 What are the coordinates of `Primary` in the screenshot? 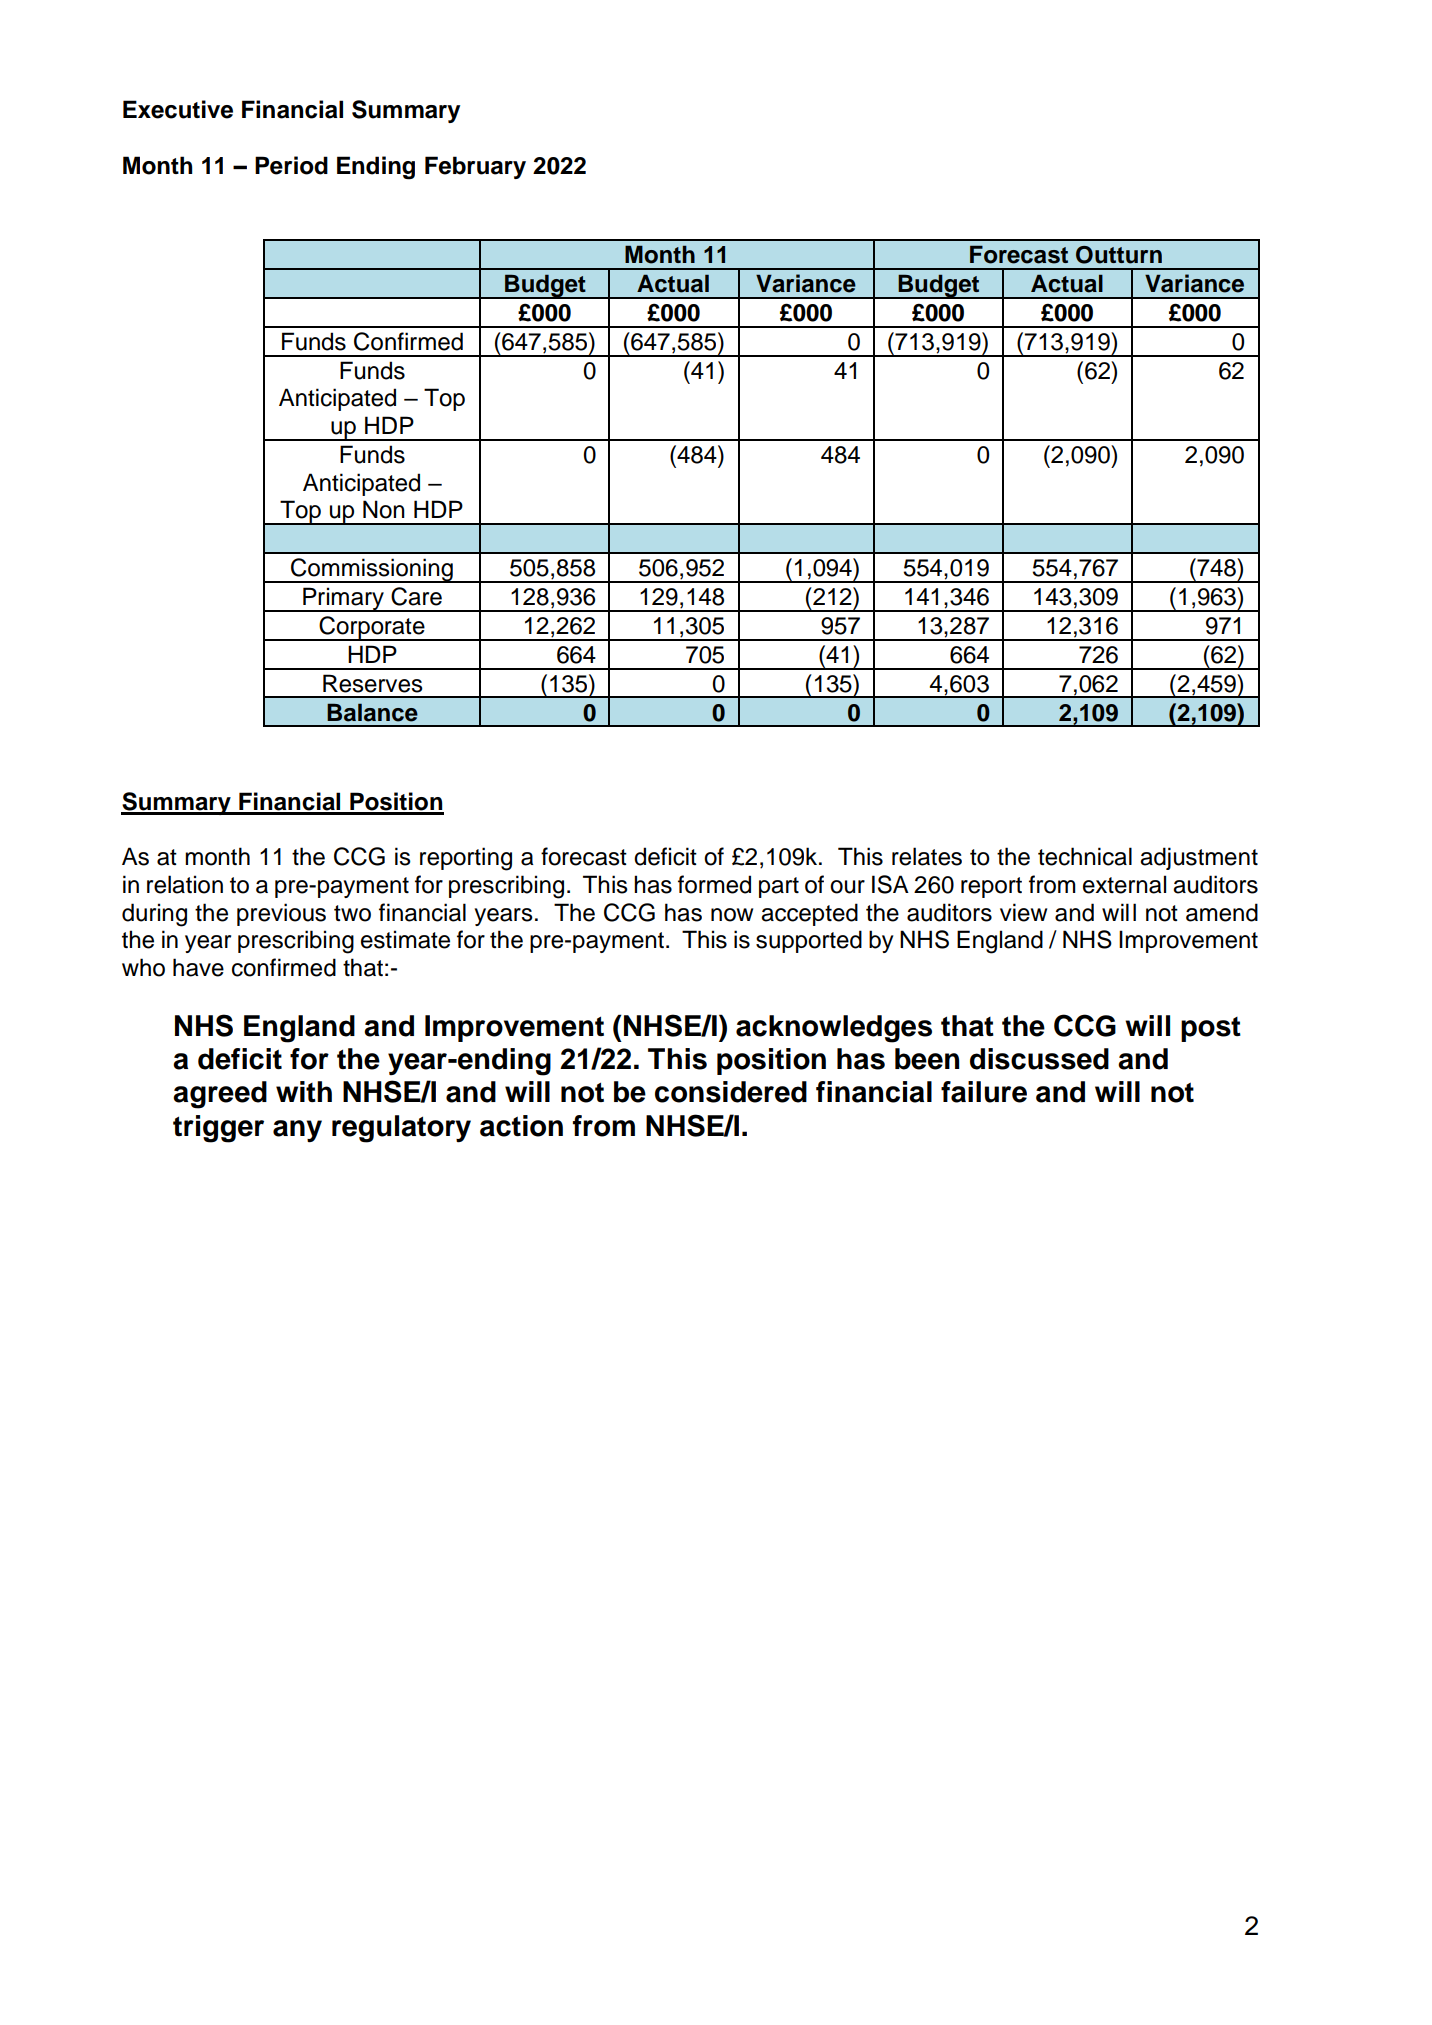 It's located at (343, 599).
